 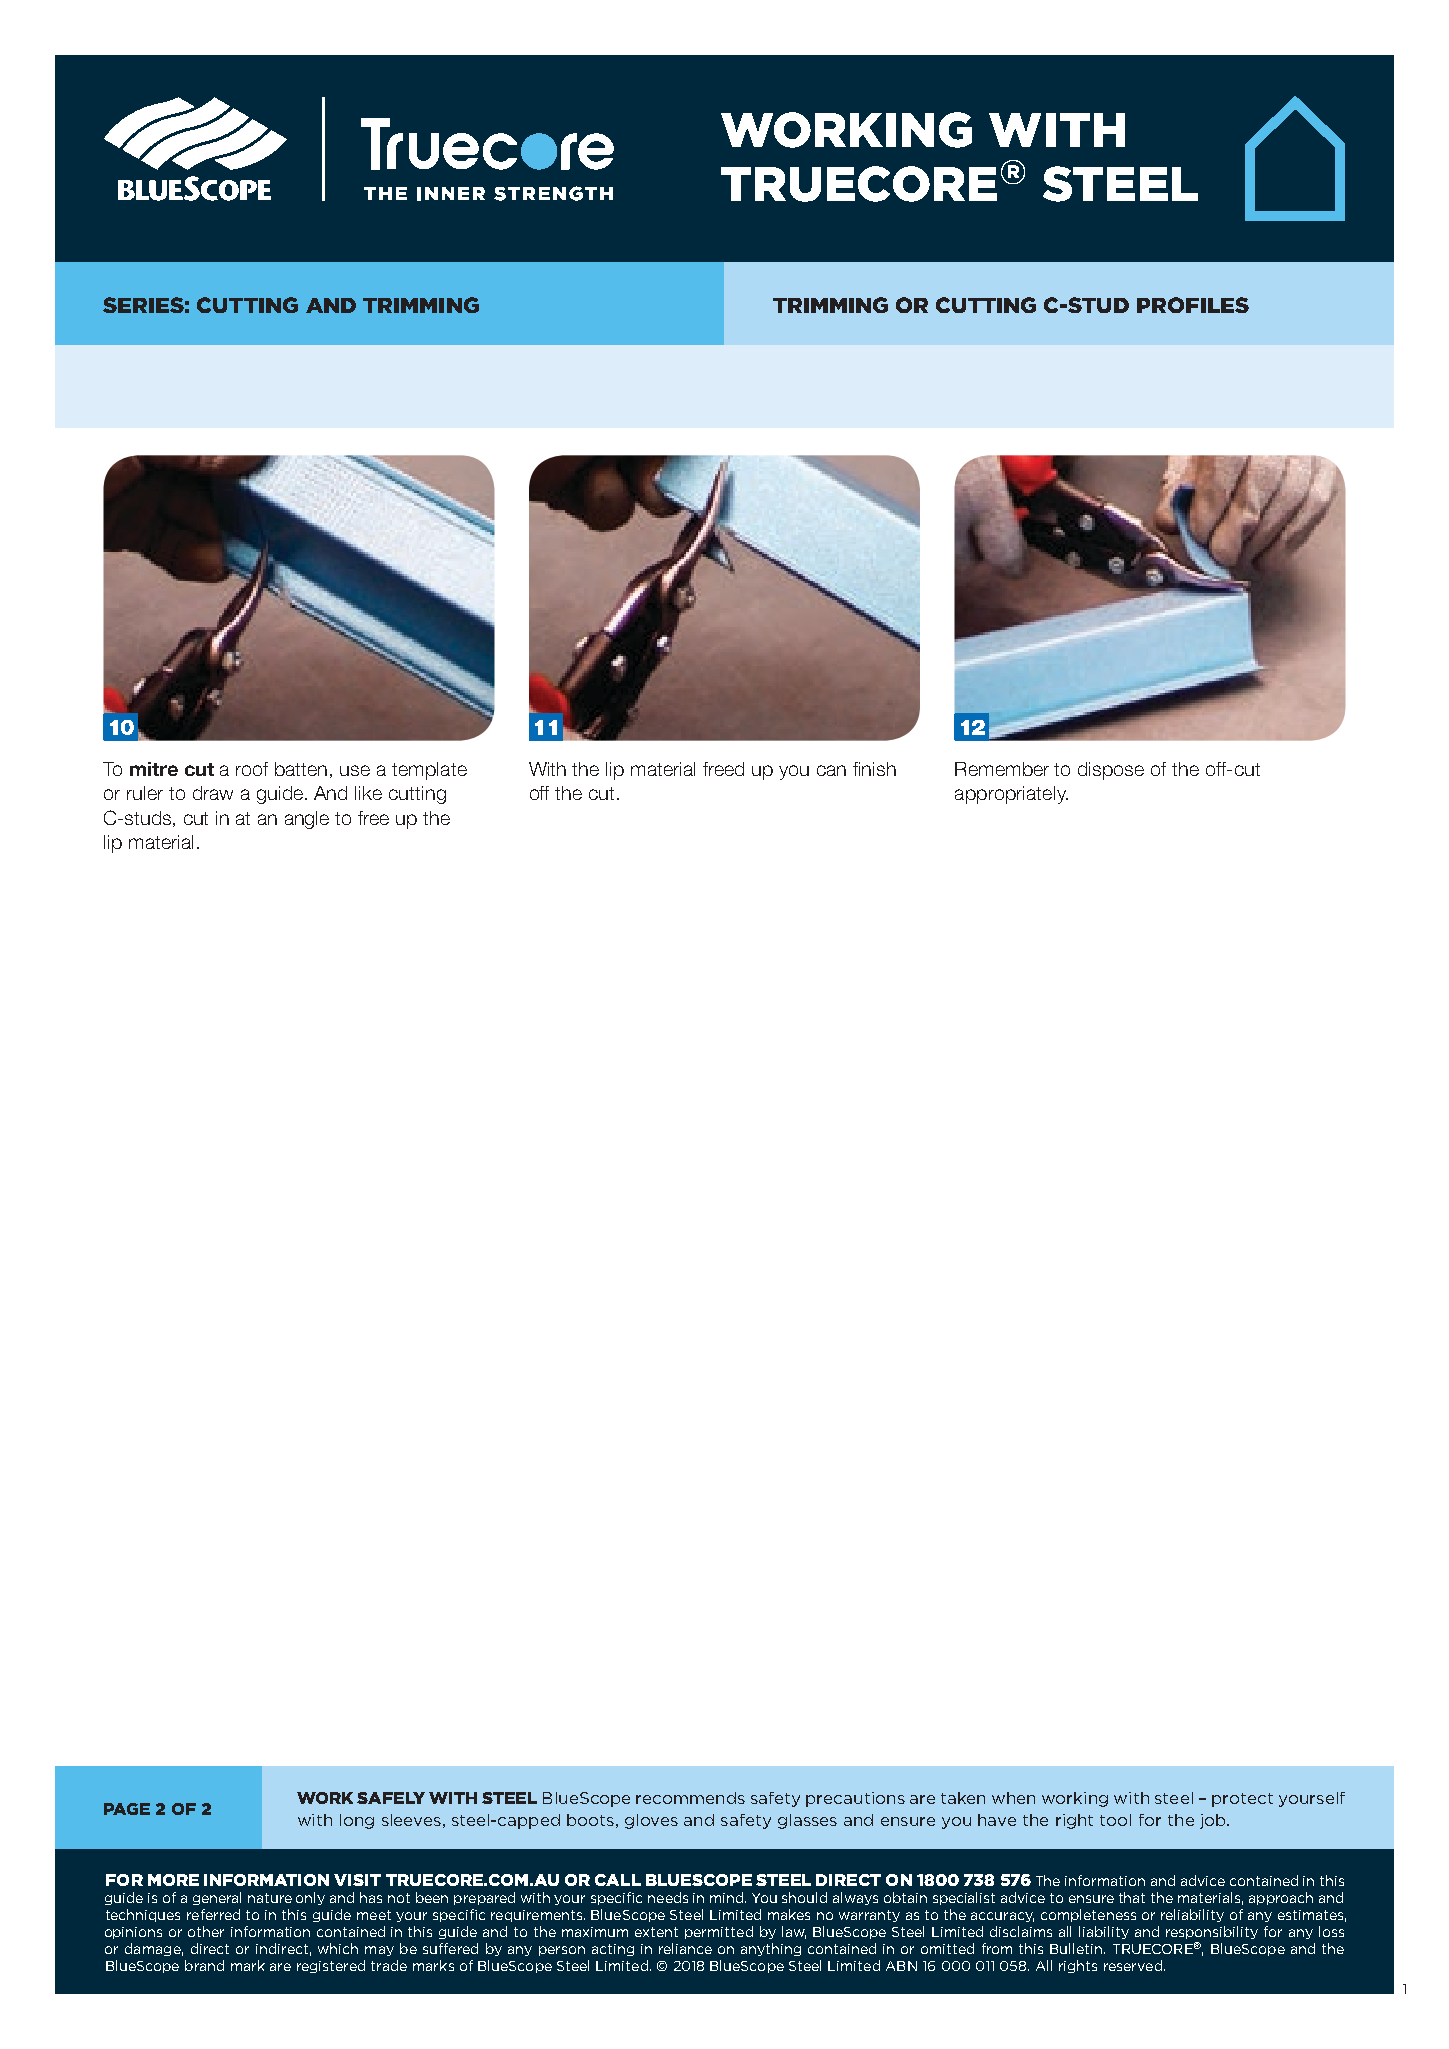 I want to click on approach, so click(x=1281, y=1898).
